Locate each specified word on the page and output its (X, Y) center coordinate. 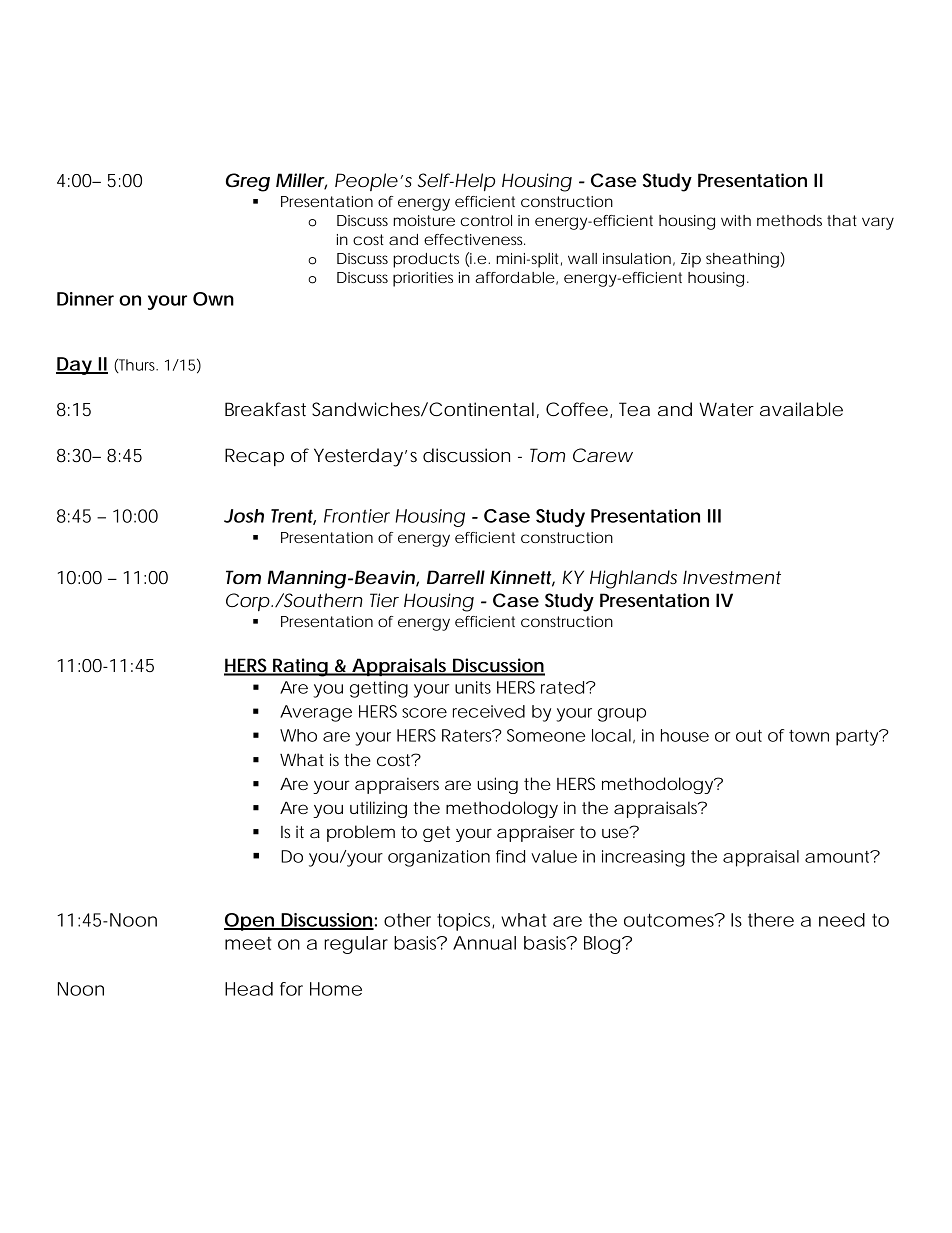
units (473, 687)
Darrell (456, 577)
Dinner (85, 299)
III (714, 516)
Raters (468, 735)
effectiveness (474, 239)
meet (248, 943)
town (809, 736)
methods (789, 220)
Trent (292, 517)
